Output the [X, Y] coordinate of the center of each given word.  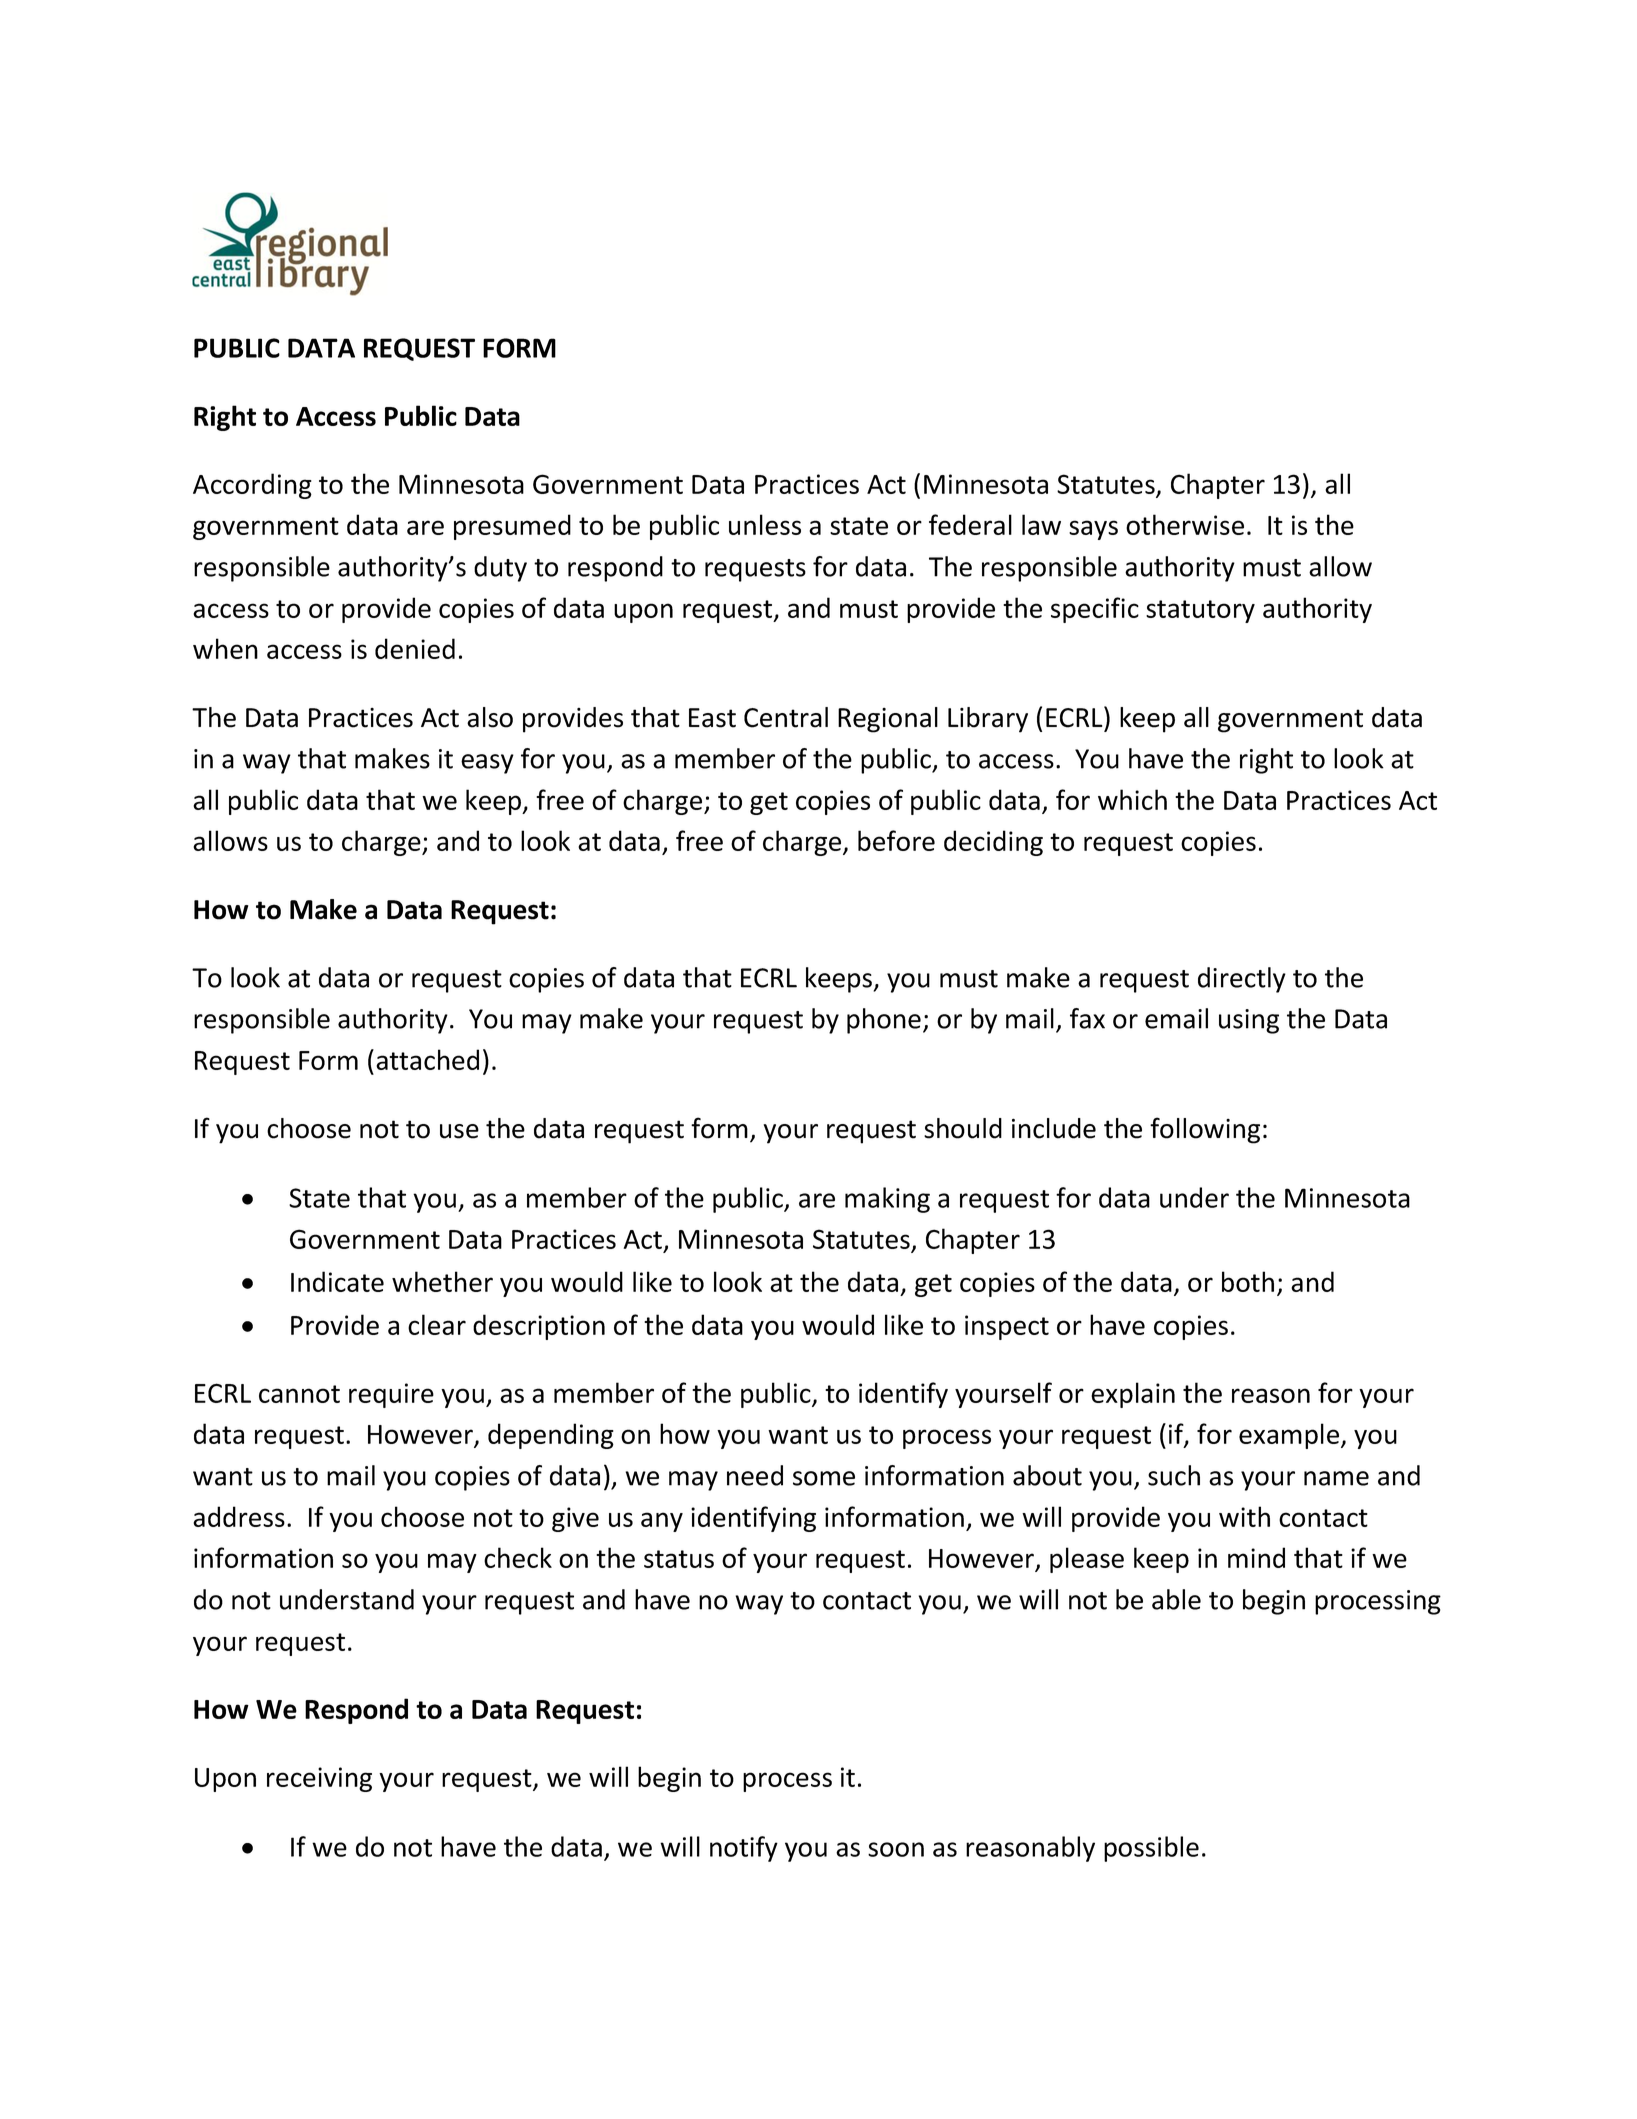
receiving [319, 1779]
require [391, 1395]
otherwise [1185, 524]
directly [1242, 980]
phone [884, 1021]
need [755, 1475]
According [252, 486]
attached [427, 1059]
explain [1133, 1395]
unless [765, 524]
